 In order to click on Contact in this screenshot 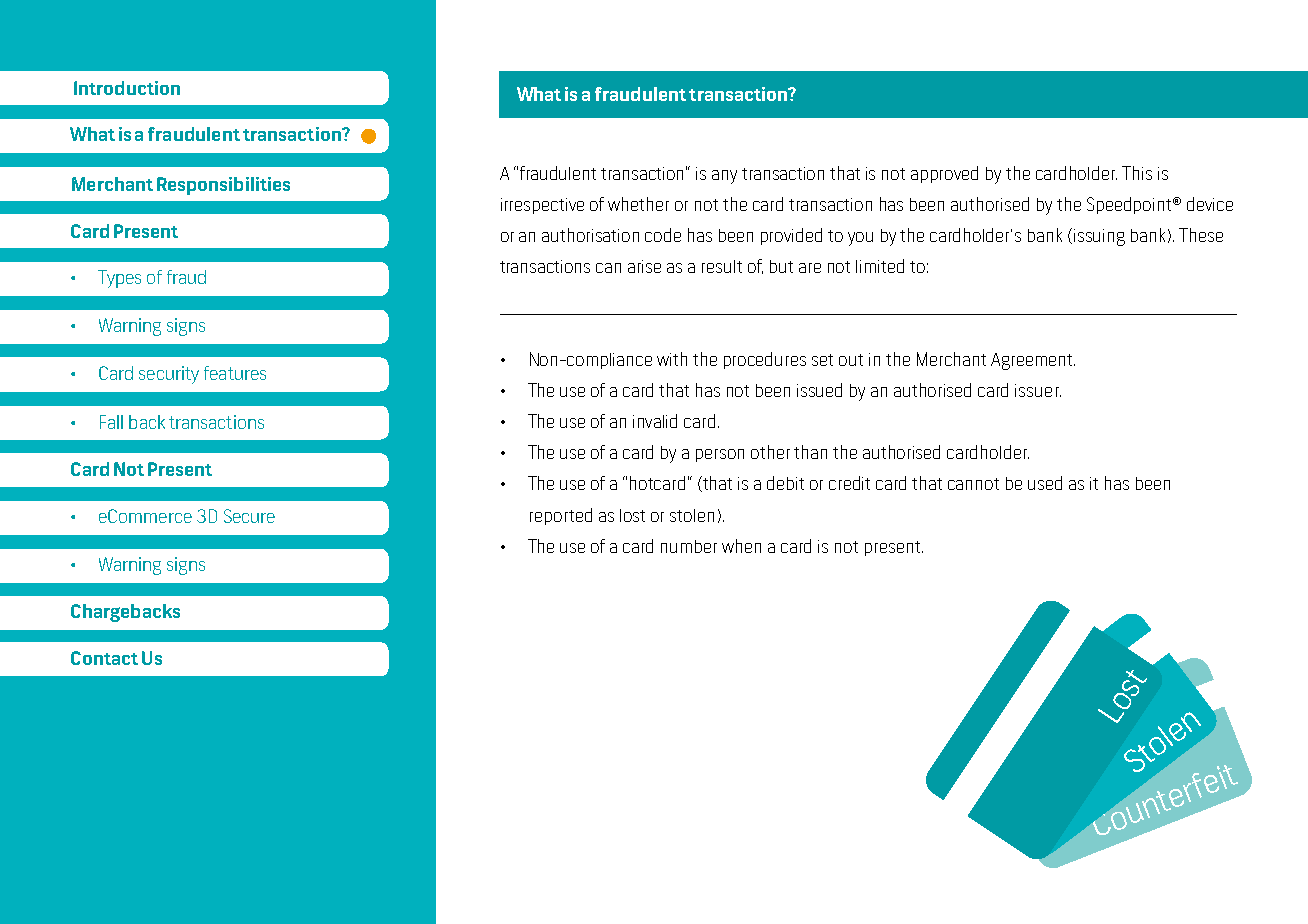, I will do `click(104, 658)`.
